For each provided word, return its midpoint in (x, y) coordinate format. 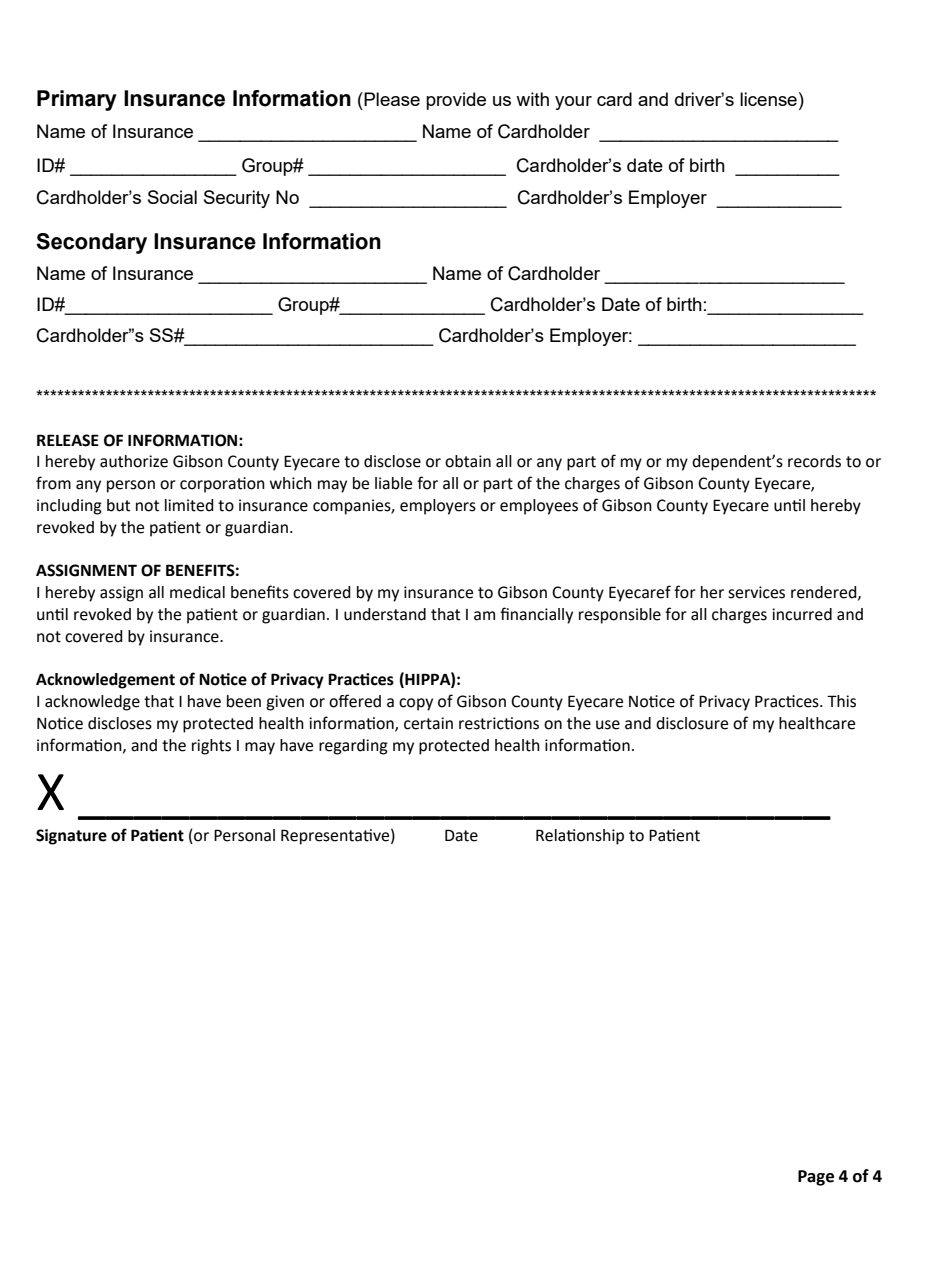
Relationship (580, 837)
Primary (77, 100)
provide (456, 101)
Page (816, 1178)
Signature (71, 837)
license (768, 99)
